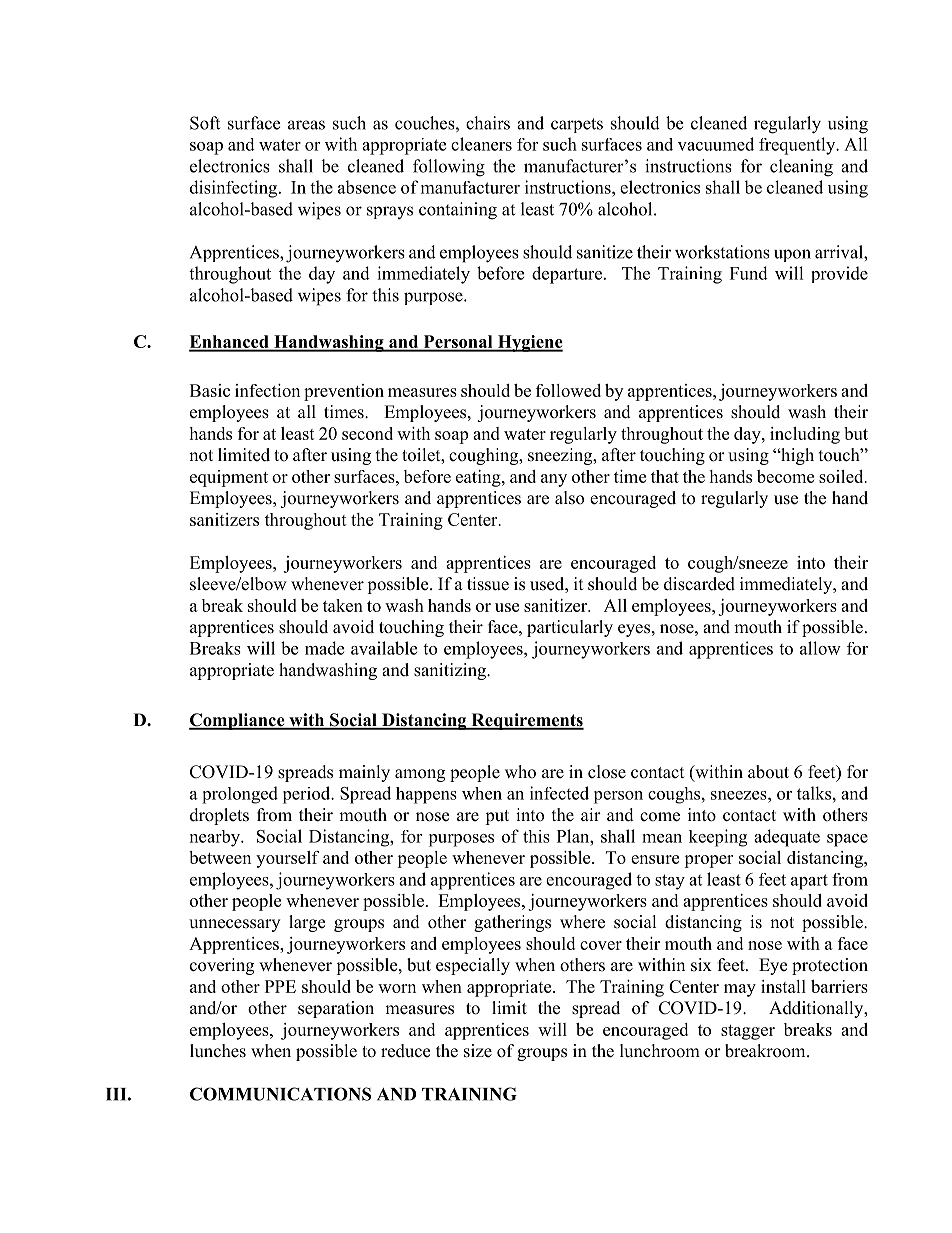 This document has width=952, height=1233. I want to click on period, so click(308, 795).
